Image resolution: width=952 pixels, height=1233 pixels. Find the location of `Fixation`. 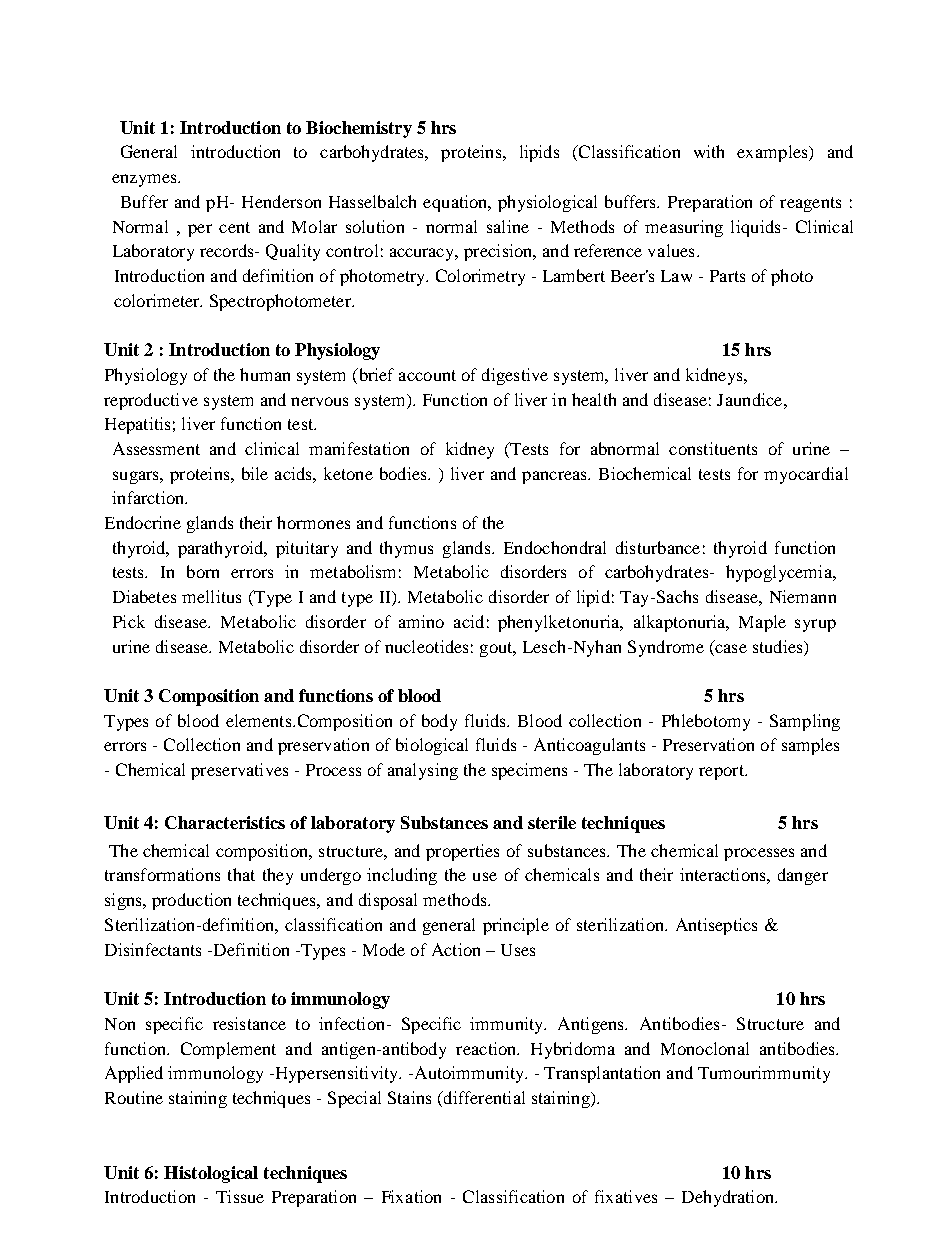

Fixation is located at coordinates (411, 1196).
